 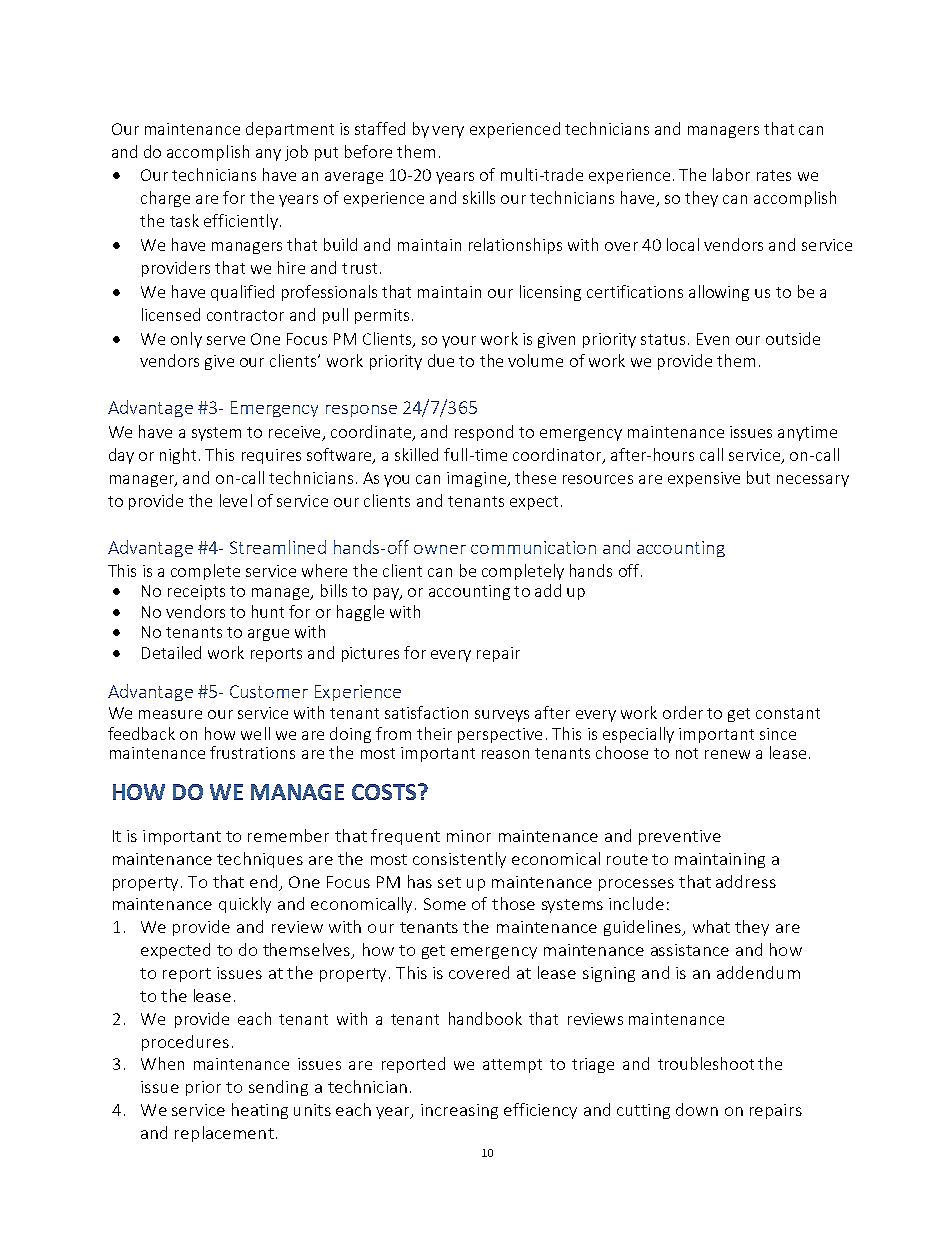 I want to click on reason, so click(x=505, y=754).
